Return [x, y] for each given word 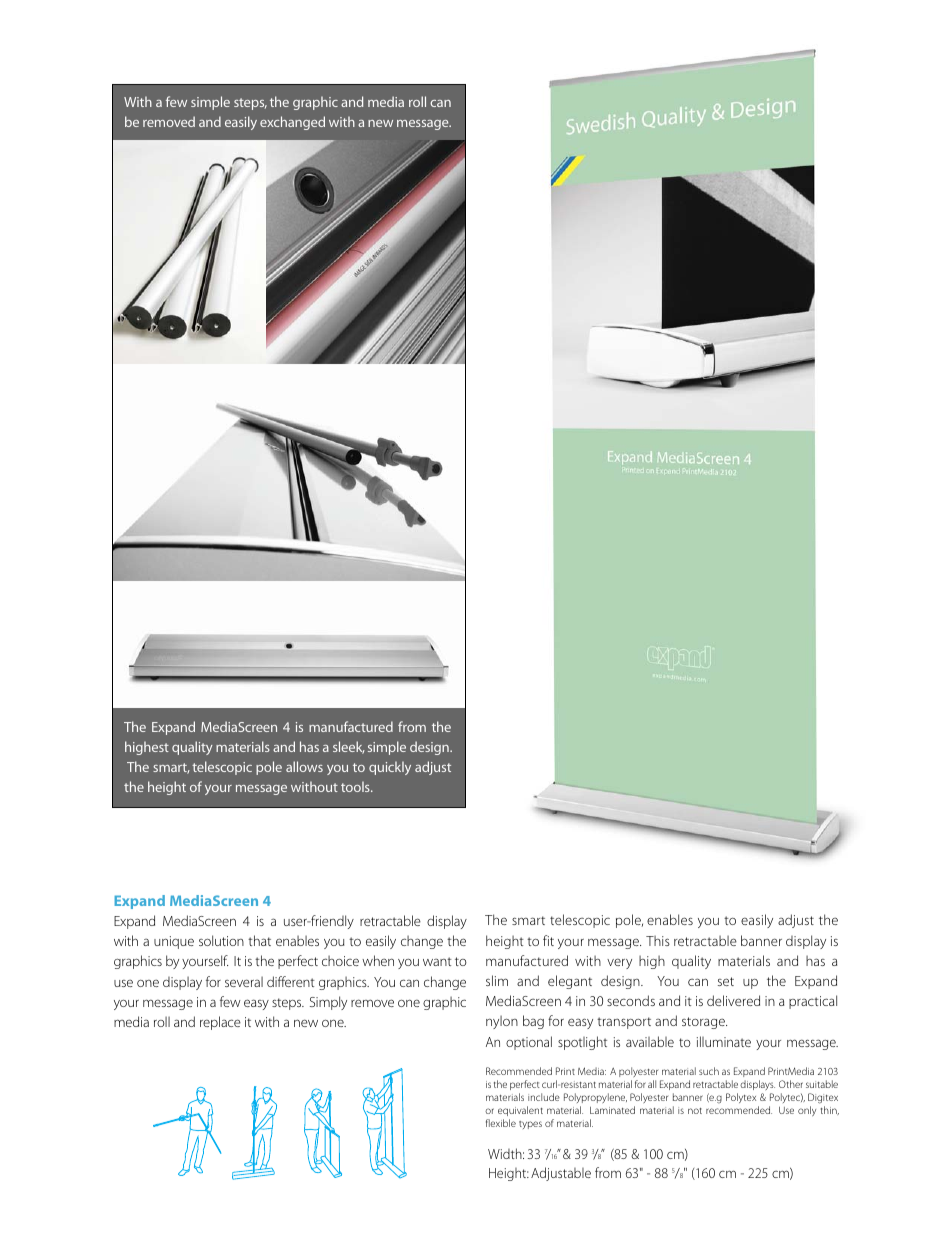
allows [304, 766]
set [726, 981]
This [658, 940]
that [259, 940]
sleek [349, 747]
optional [529, 1043]
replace [220, 1023]
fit [548, 940]
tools [356, 786]
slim [497, 980]
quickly [390, 768]
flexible [501, 1123]
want [437, 961]
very [619, 963]
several [244, 981]
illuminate [724, 1041]
